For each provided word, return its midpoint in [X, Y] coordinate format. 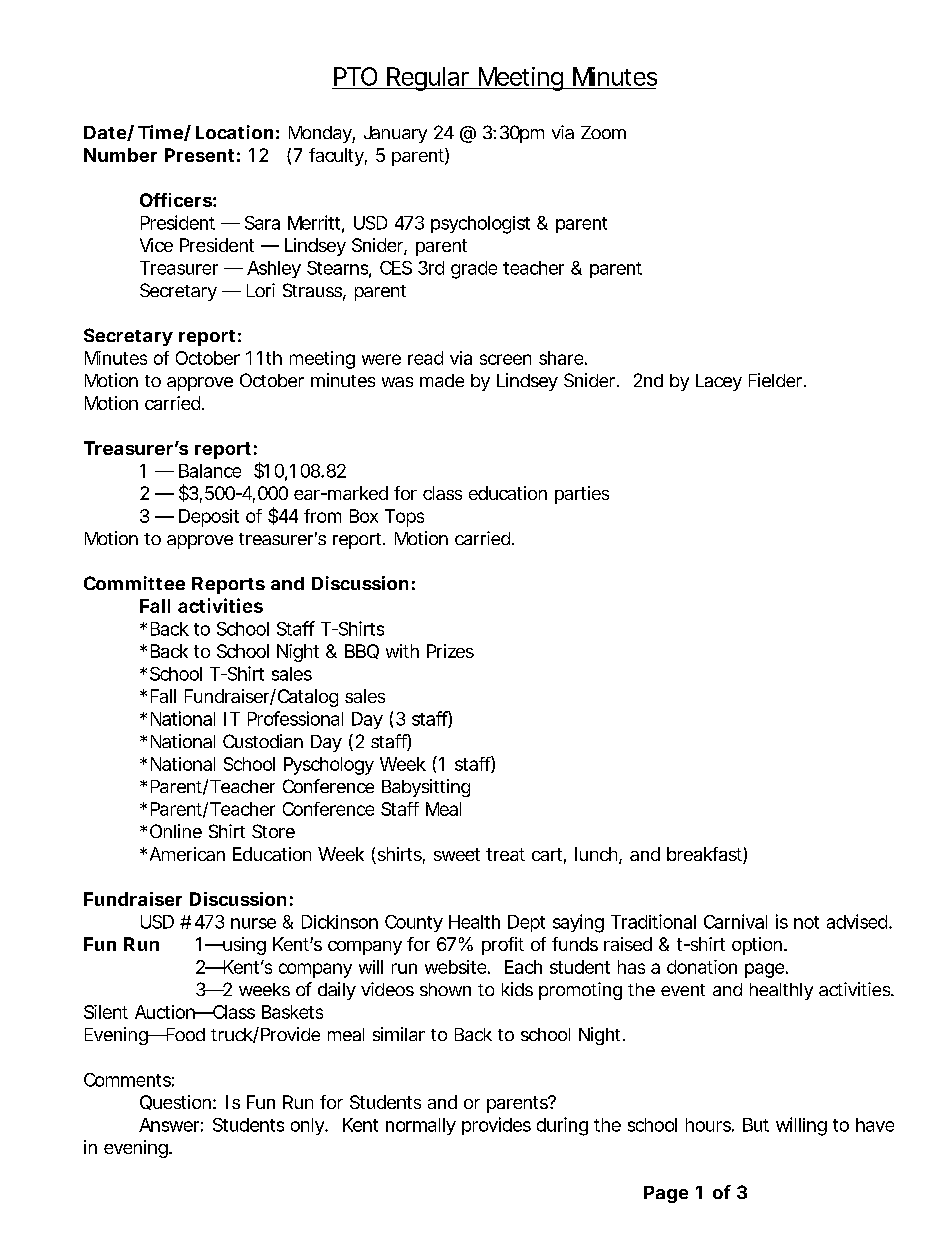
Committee [134, 583]
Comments [129, 1080]
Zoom [603, 132]
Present [199, 155]
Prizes [450, 651]
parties [582, 495]
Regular [428, 79]
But [756, 1125]
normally [421, 1126]
